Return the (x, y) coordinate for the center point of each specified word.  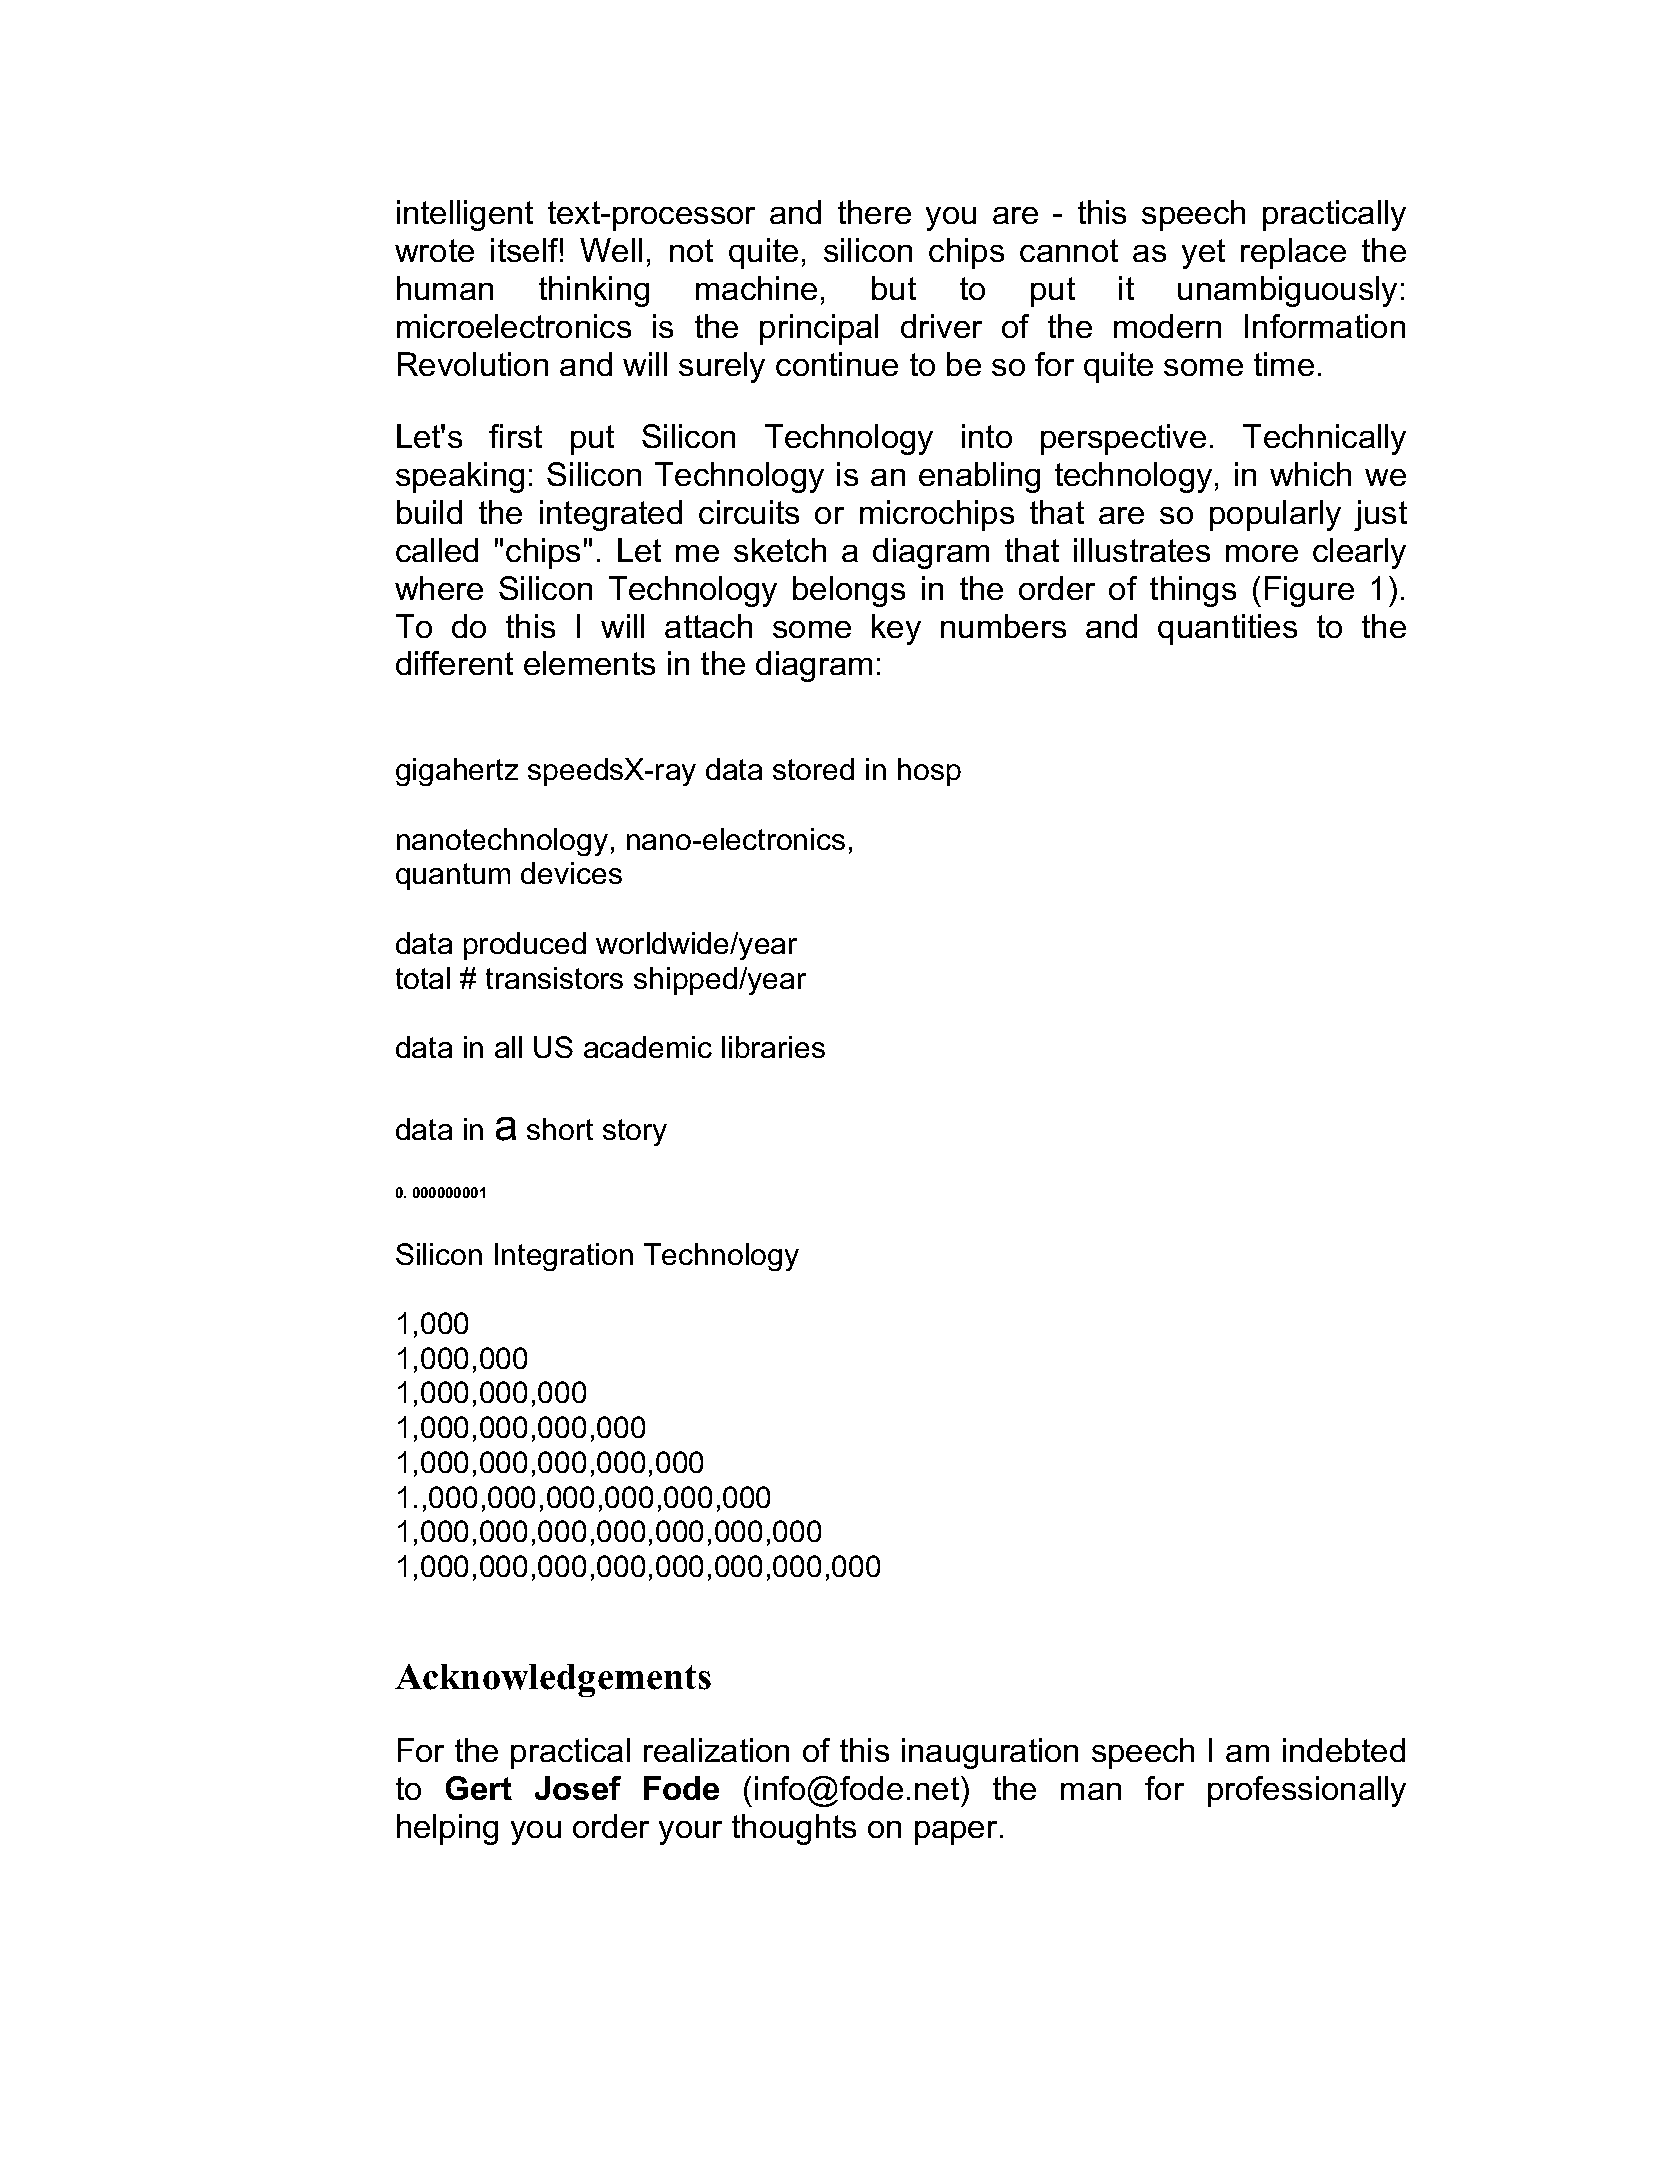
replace (1293, 253)
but (894, 288)
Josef (578, 1788)
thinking (594, 291)
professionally (1307, 1791)
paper (956, 1833)
